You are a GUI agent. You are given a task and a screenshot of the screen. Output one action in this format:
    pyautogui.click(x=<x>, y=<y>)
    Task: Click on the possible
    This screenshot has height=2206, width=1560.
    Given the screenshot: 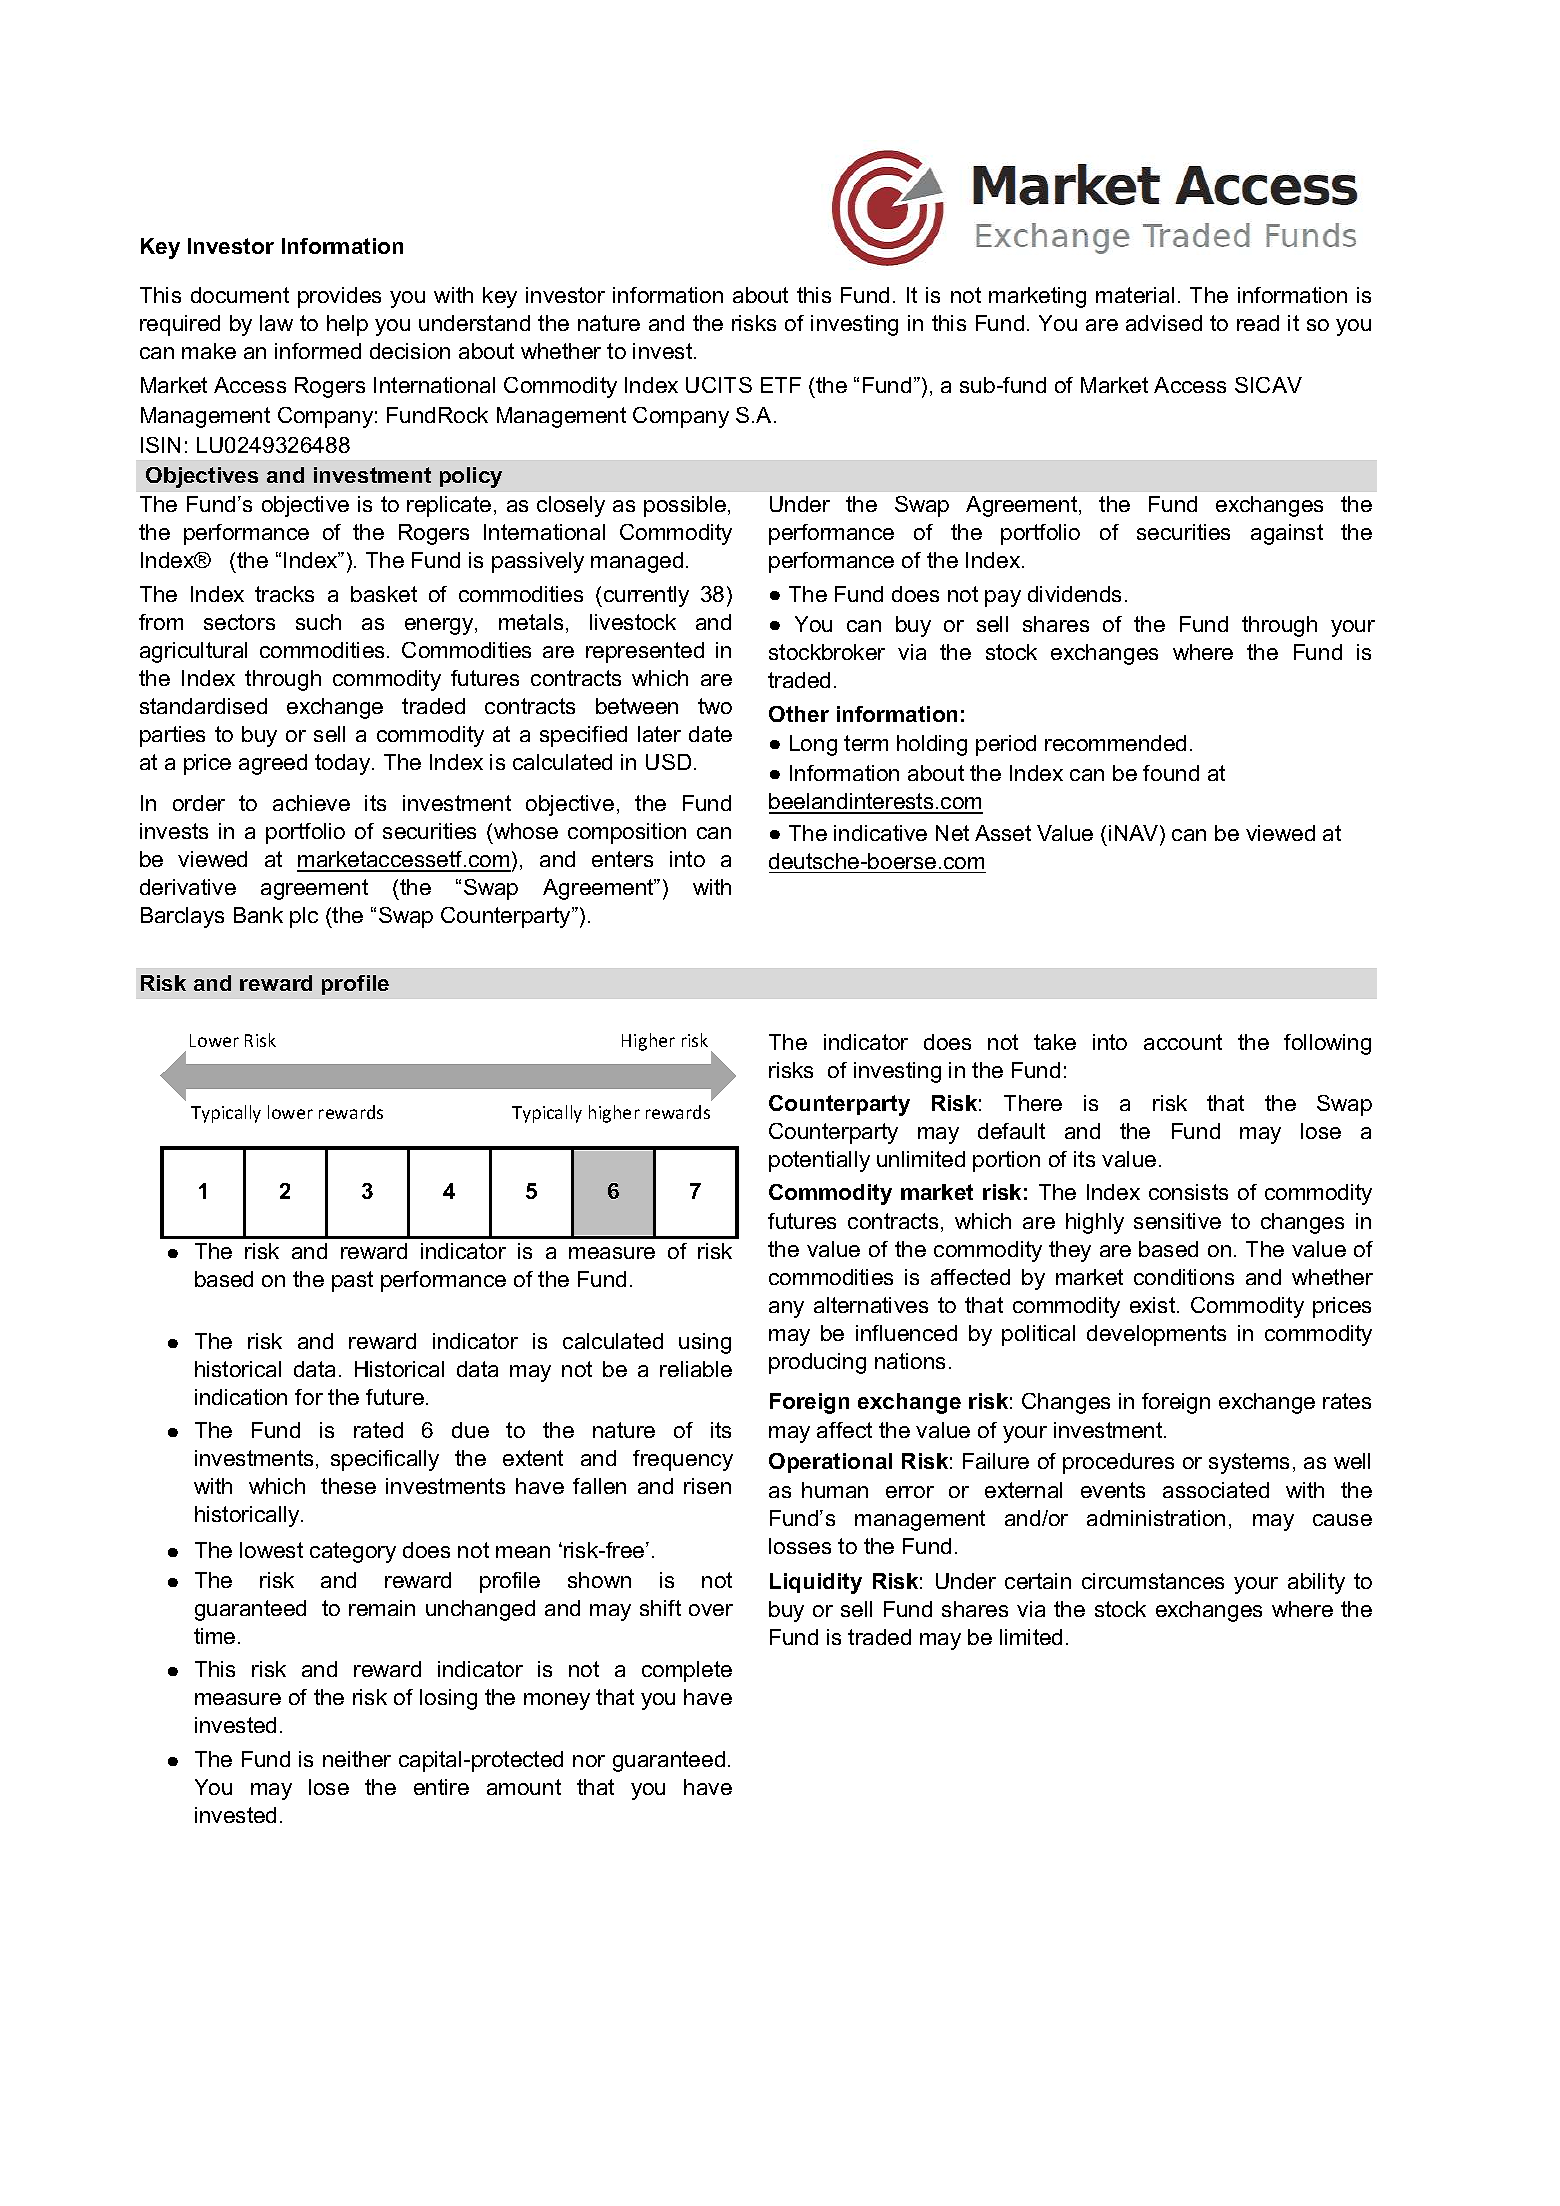 What is the action you would take?
    pyautogui.click(x=685, y=506)
